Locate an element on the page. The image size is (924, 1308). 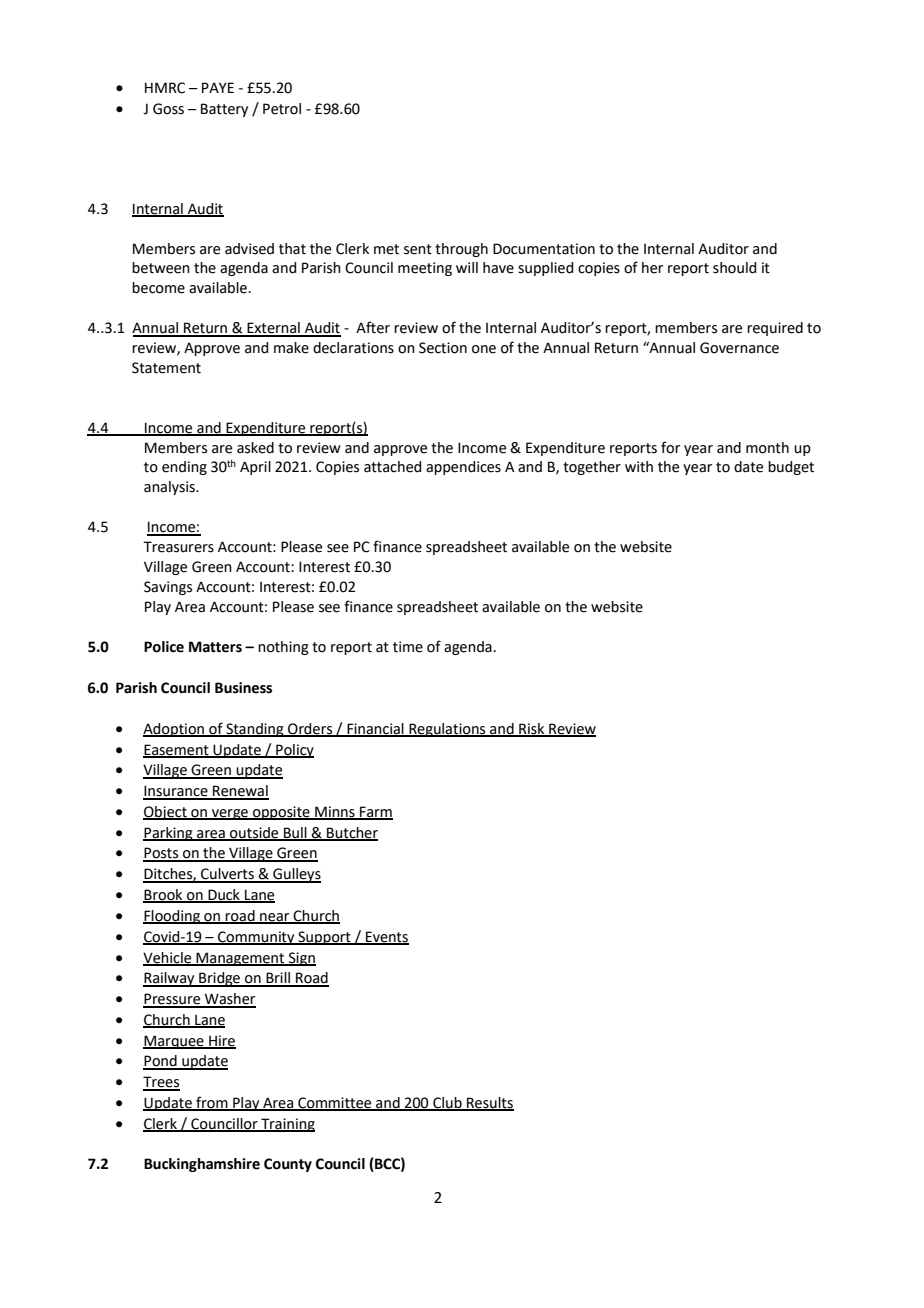
Results is located at coordinates (489, 1104).
